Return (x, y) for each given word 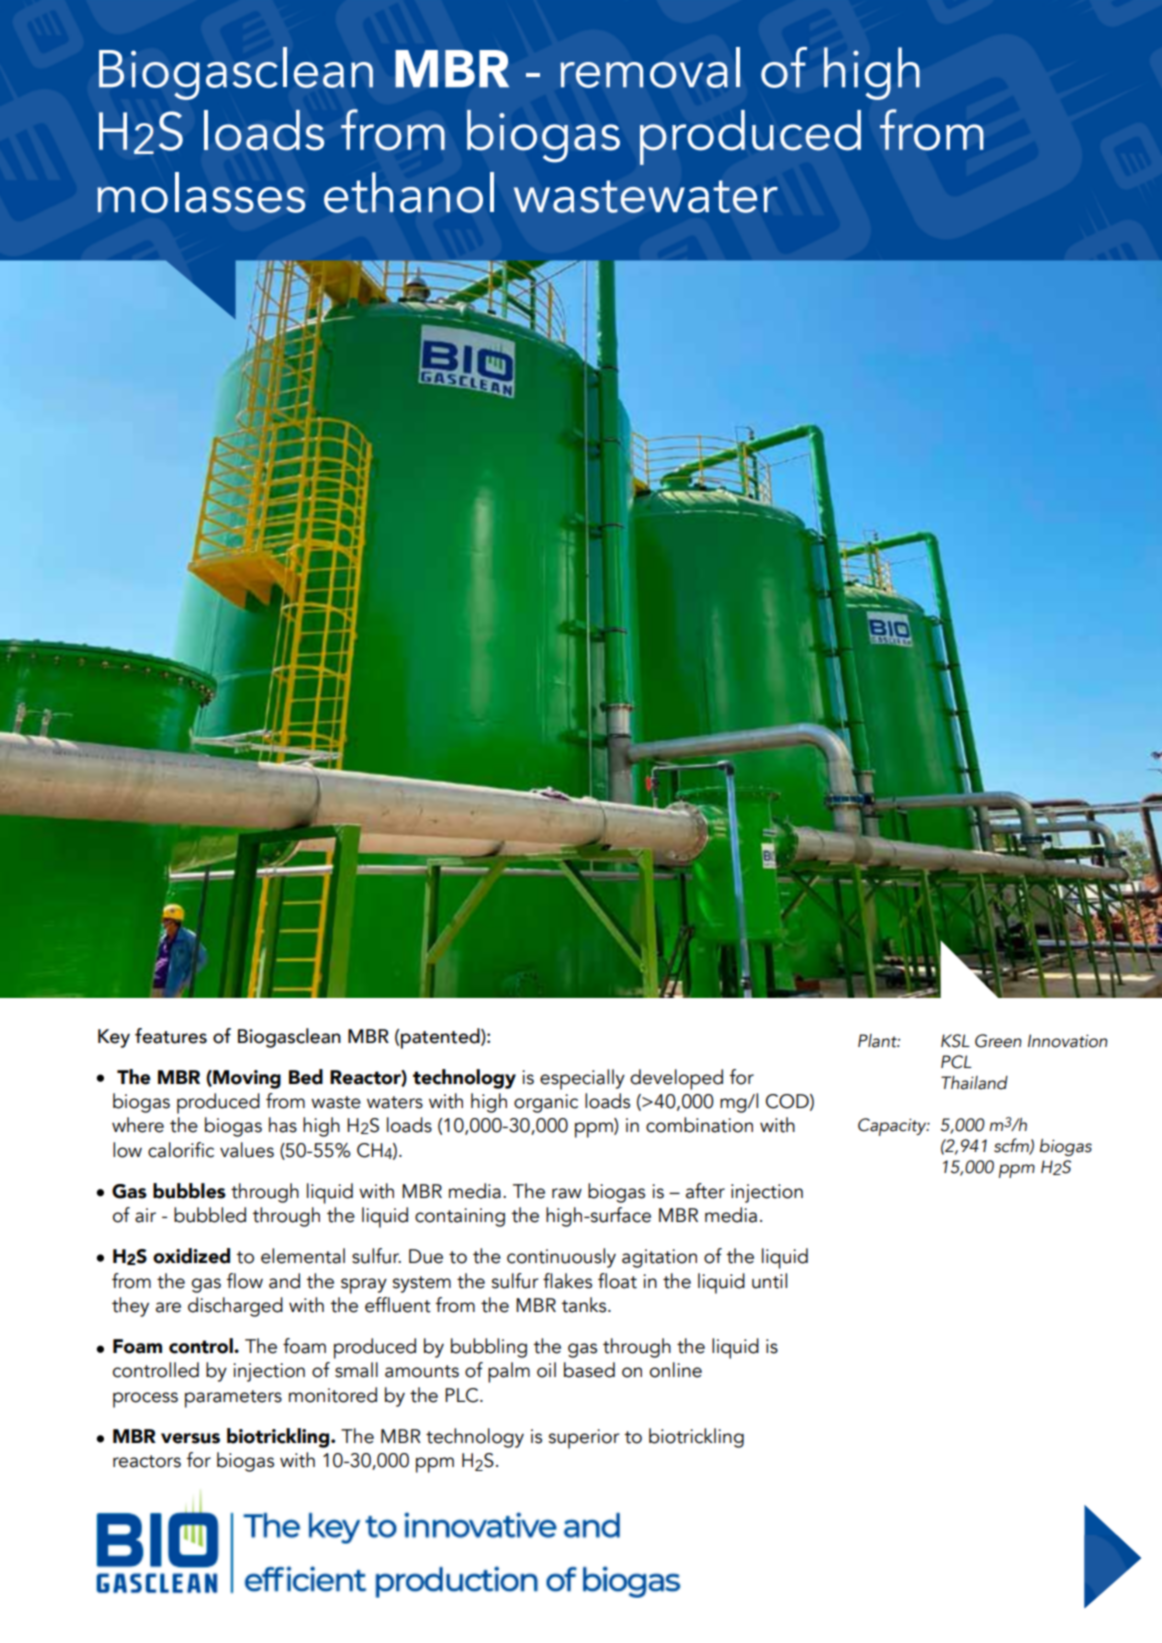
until (769, 1281)
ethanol (409, 192)
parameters (233, 1399)
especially (582, 1079)
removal (650, 67)
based (589, 1370)
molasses (201, 192)
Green (998, 1041)
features (171, 1036)
